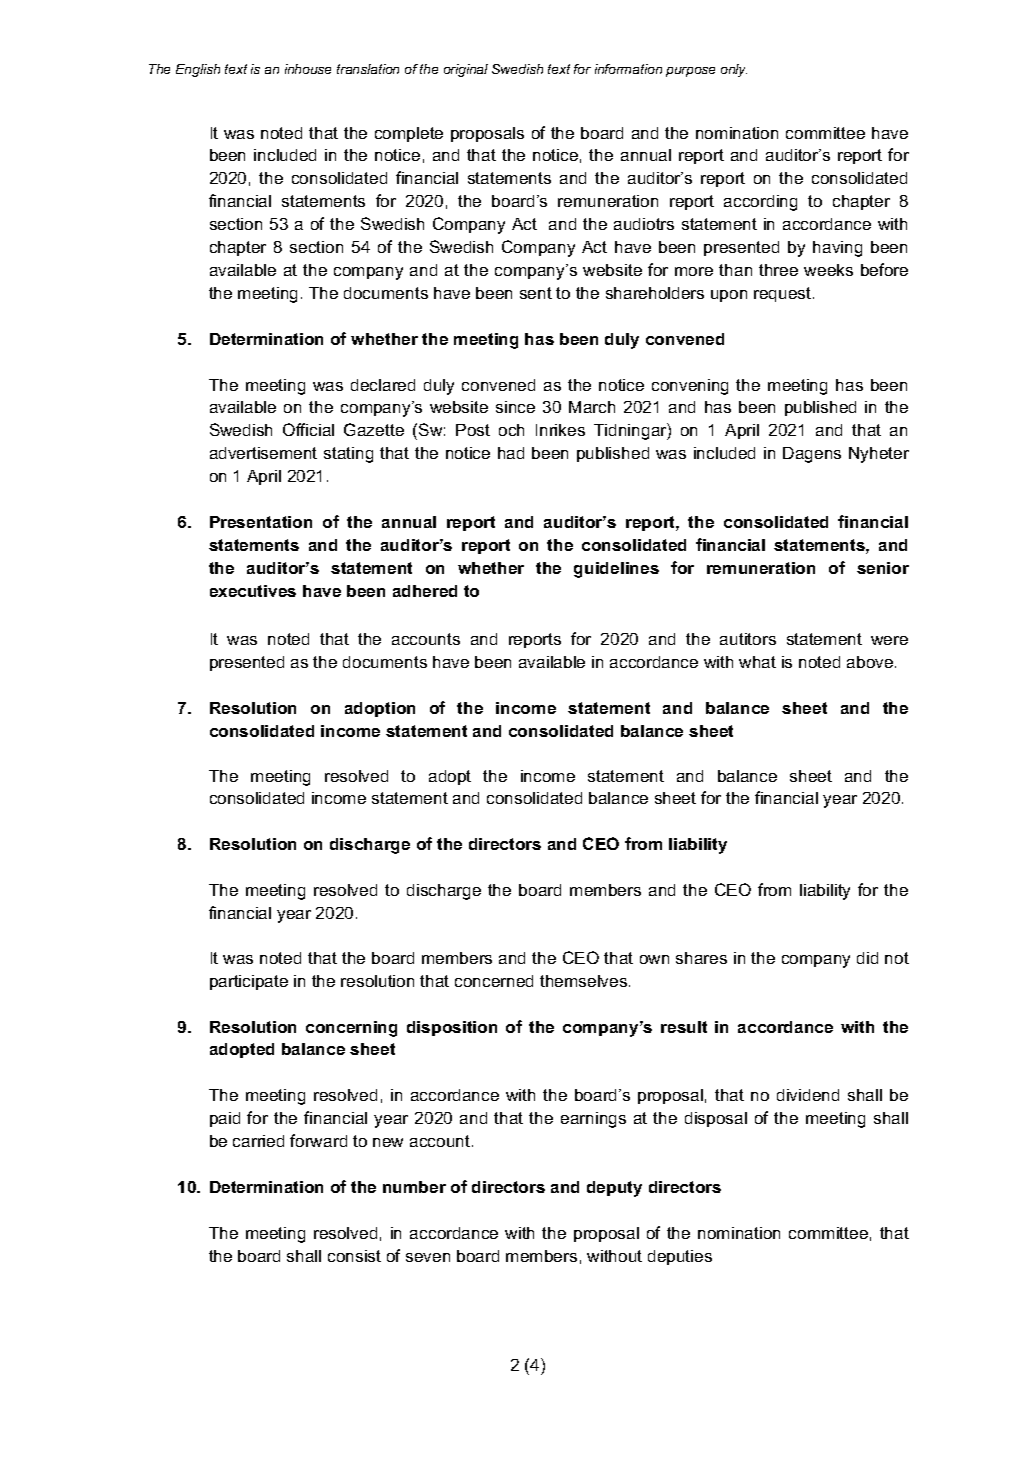  I want to click on did, so click(867, 958).
